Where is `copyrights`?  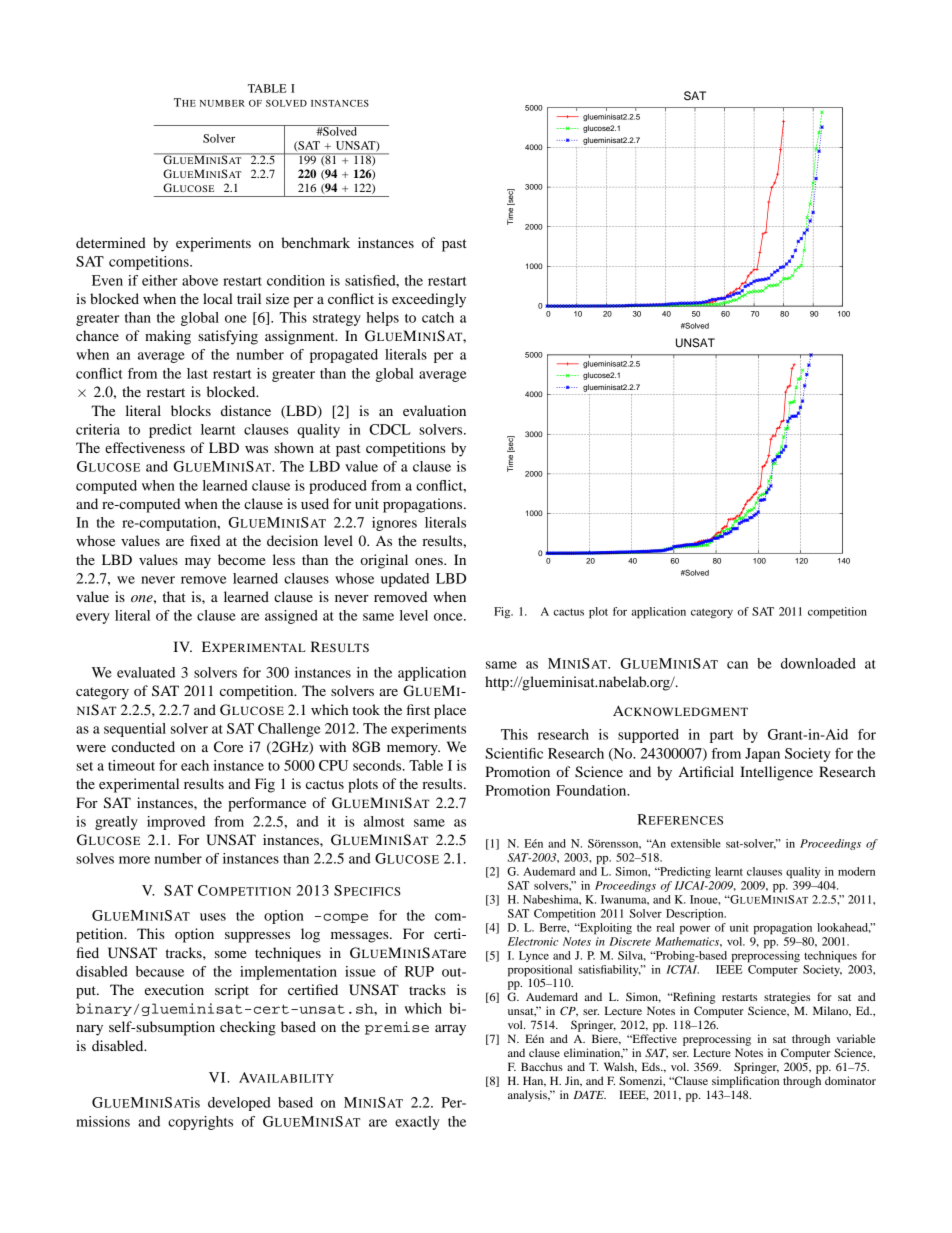
copyrights is located at coordinates (200, 1123).
